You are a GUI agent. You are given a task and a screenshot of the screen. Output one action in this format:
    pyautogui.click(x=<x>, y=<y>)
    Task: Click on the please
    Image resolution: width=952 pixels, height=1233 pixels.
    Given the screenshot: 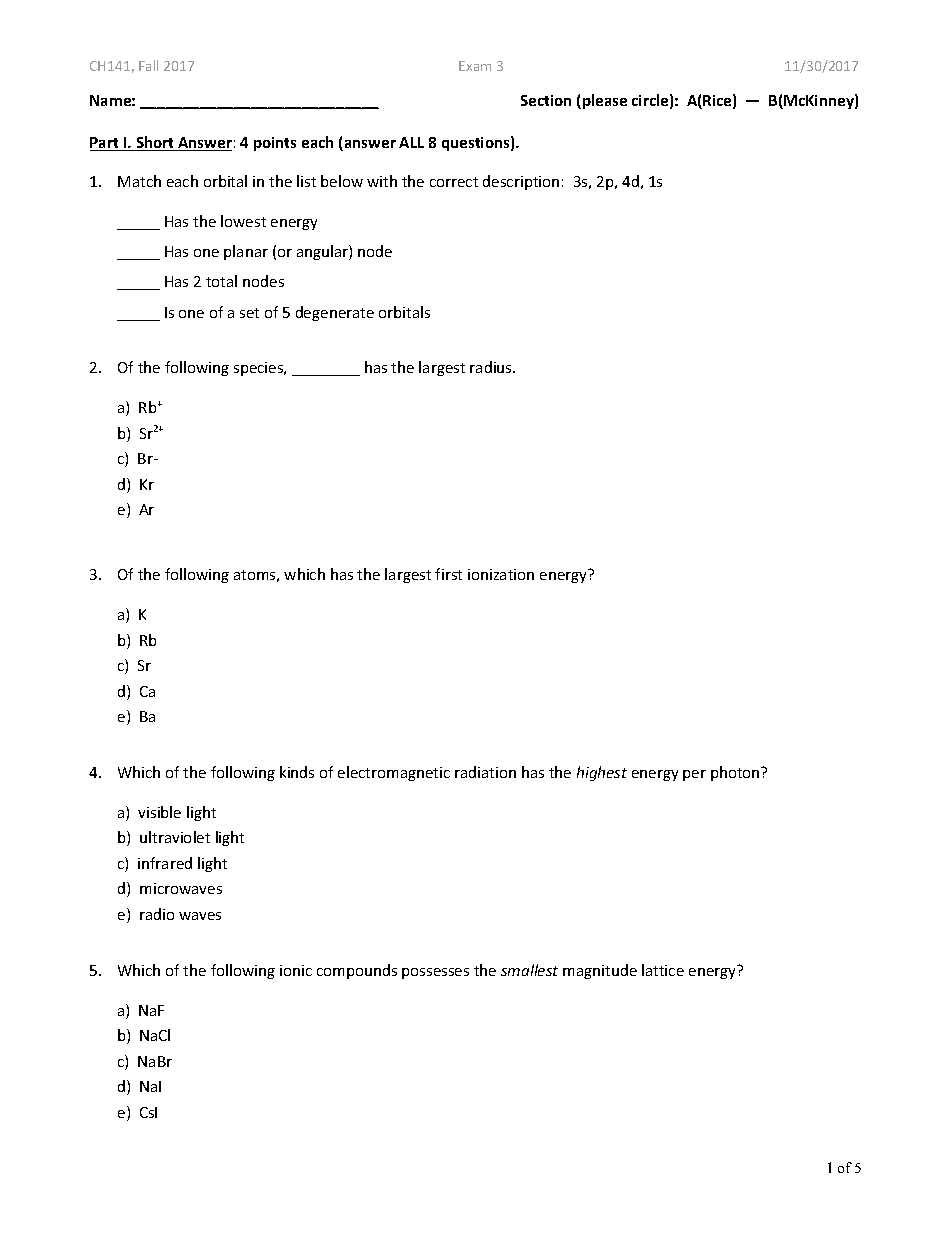 What is the action you would take?
    pyautogui.click(x=605, y=101)
